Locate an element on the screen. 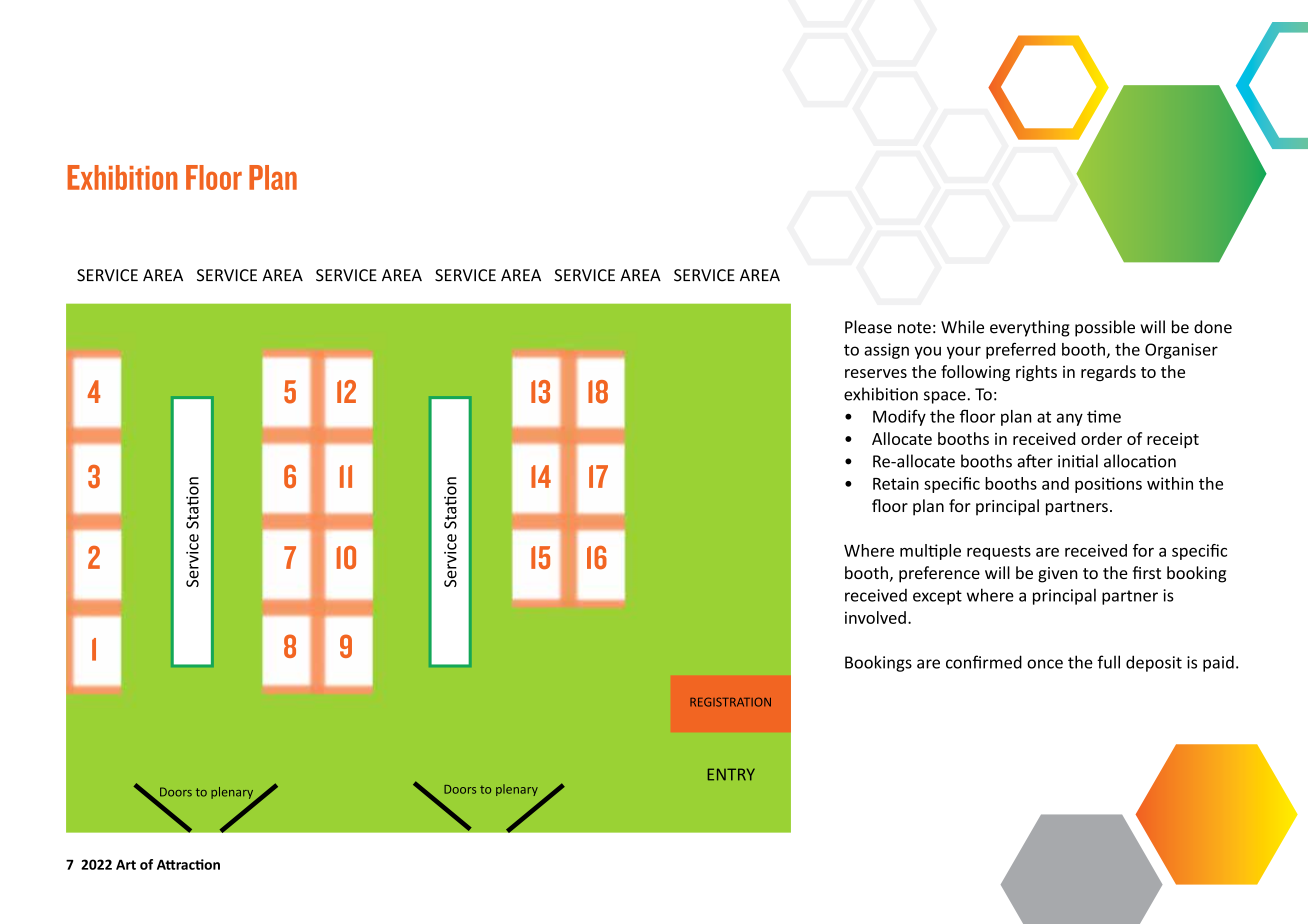 Image resolution: width=1308 pixels, height=924 pixels. possible is located at coordinates (1105, 328).
